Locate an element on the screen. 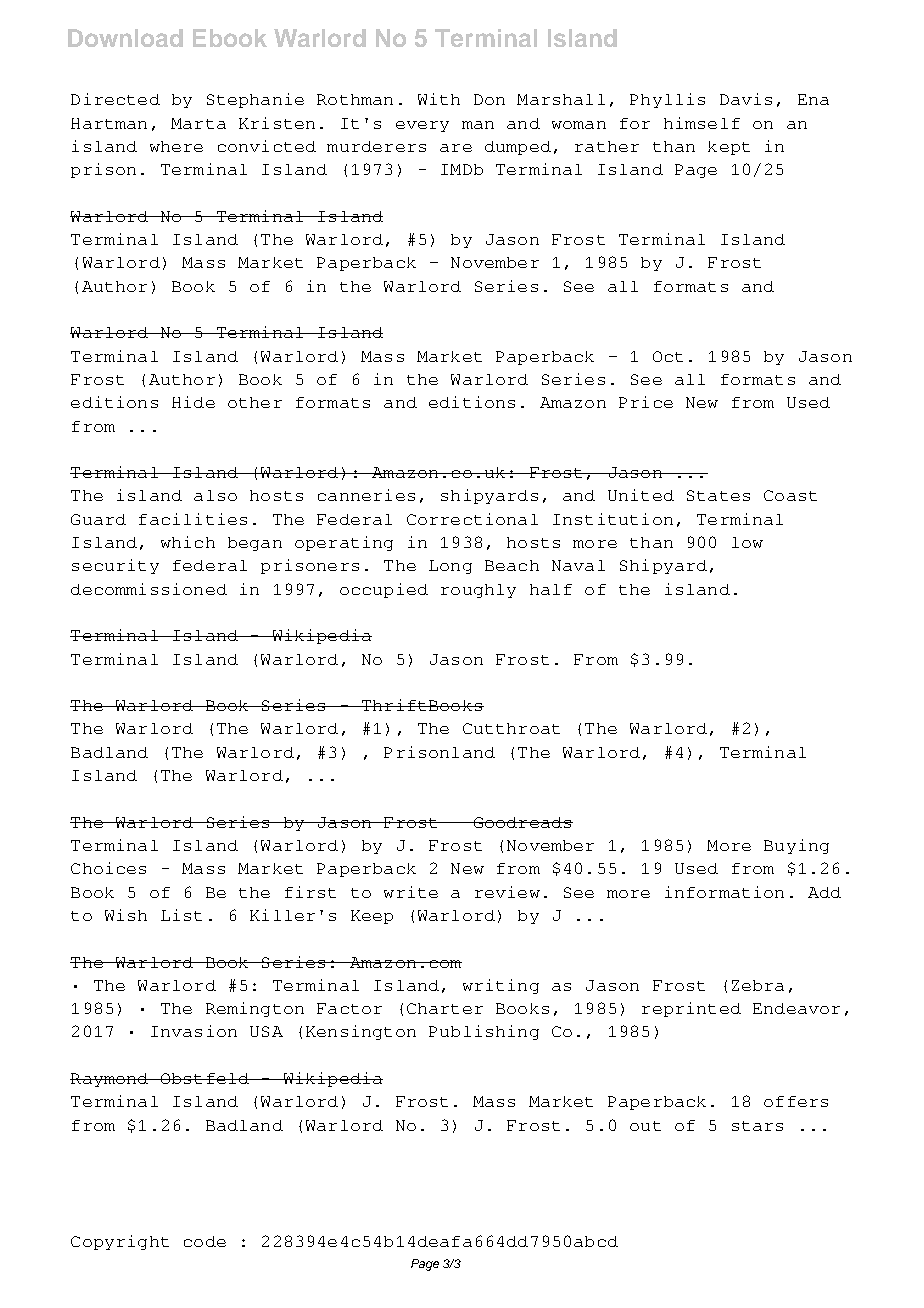 This screenshot has width=924, height=1308. States is located at coordinates (718, 495).
